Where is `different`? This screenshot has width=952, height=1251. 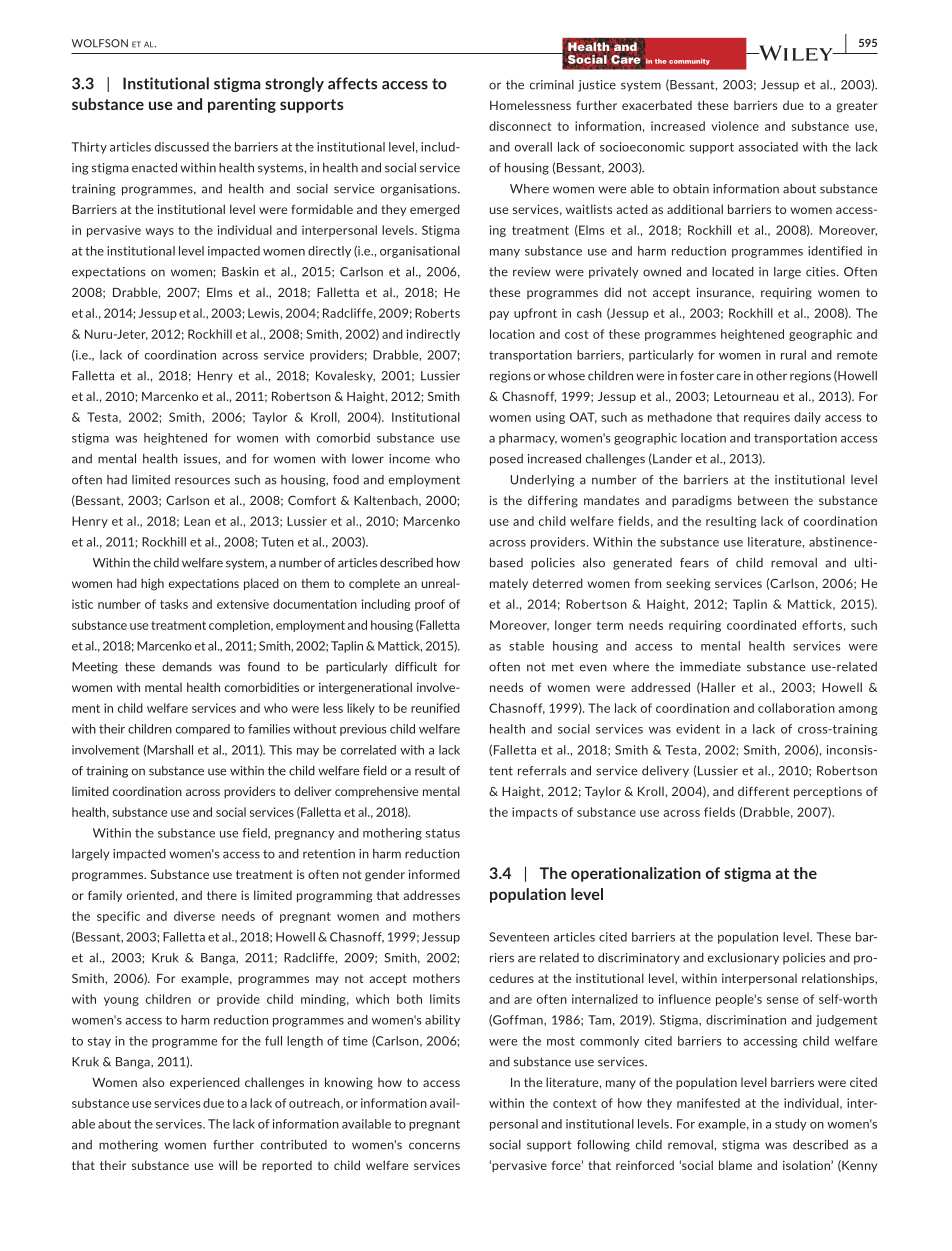 different is located at coordinates (763, 791).
